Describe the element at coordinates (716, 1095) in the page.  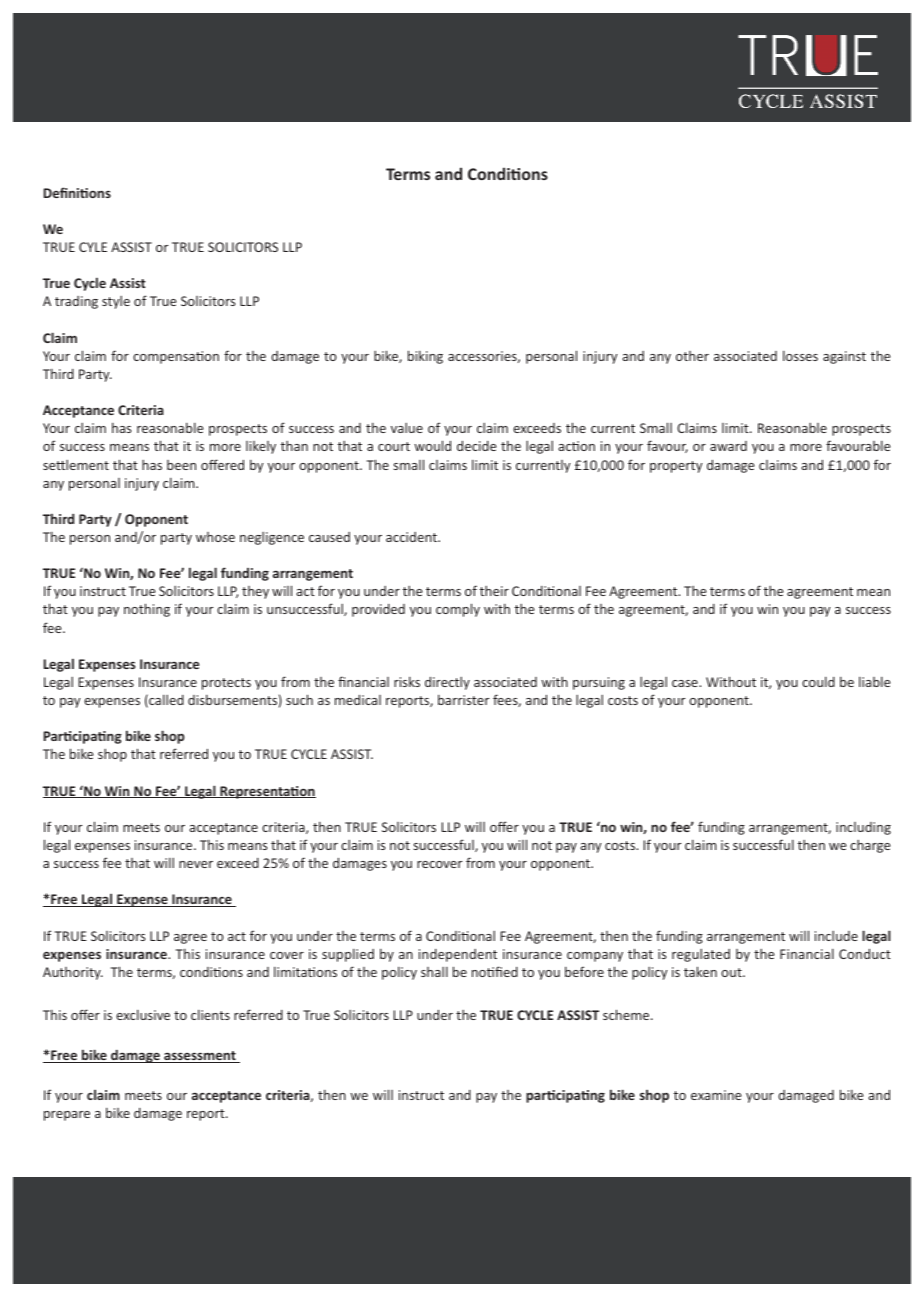
I see `examine` at that location.
